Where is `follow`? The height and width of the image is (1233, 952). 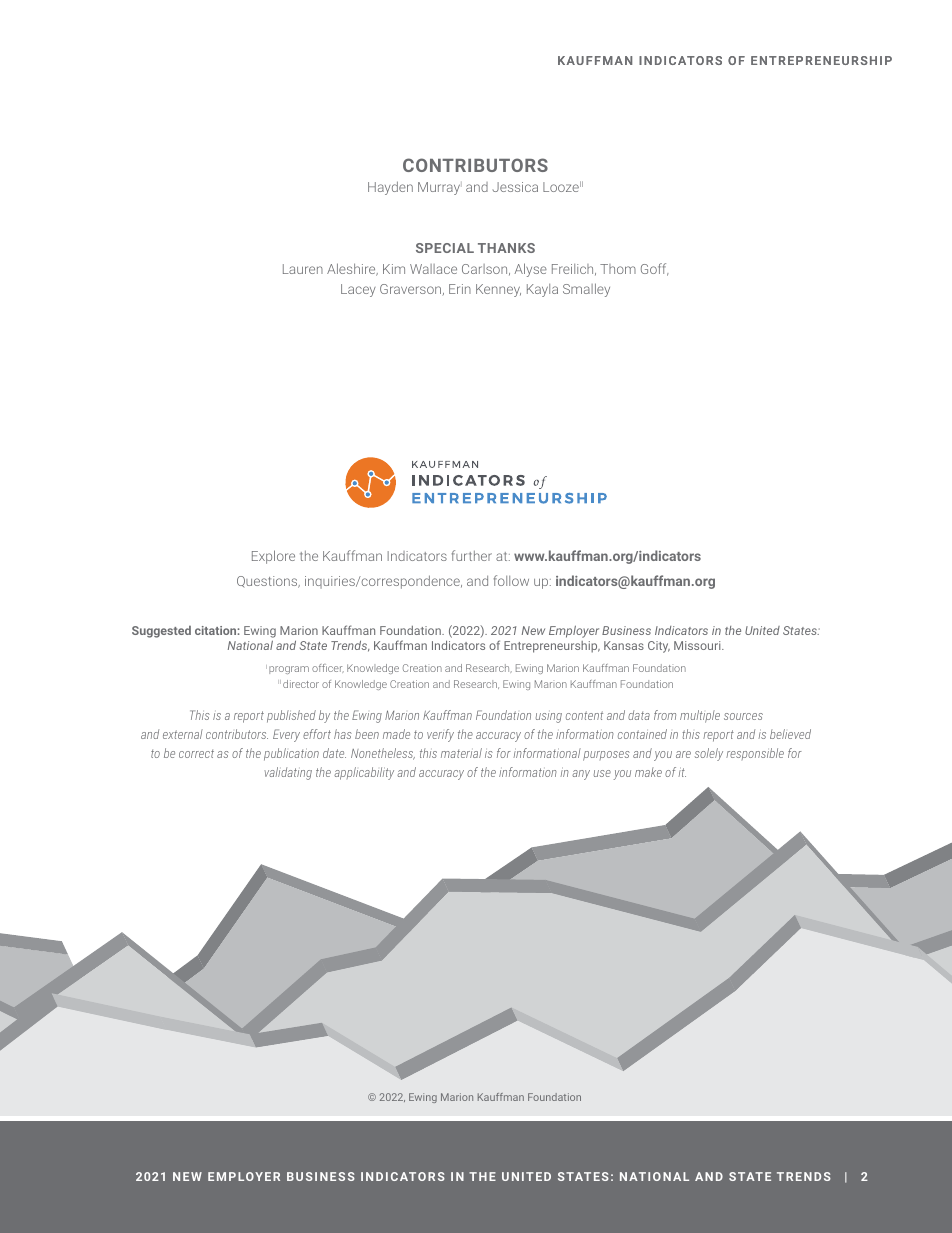
follow is located at coordinates (511, 580).
